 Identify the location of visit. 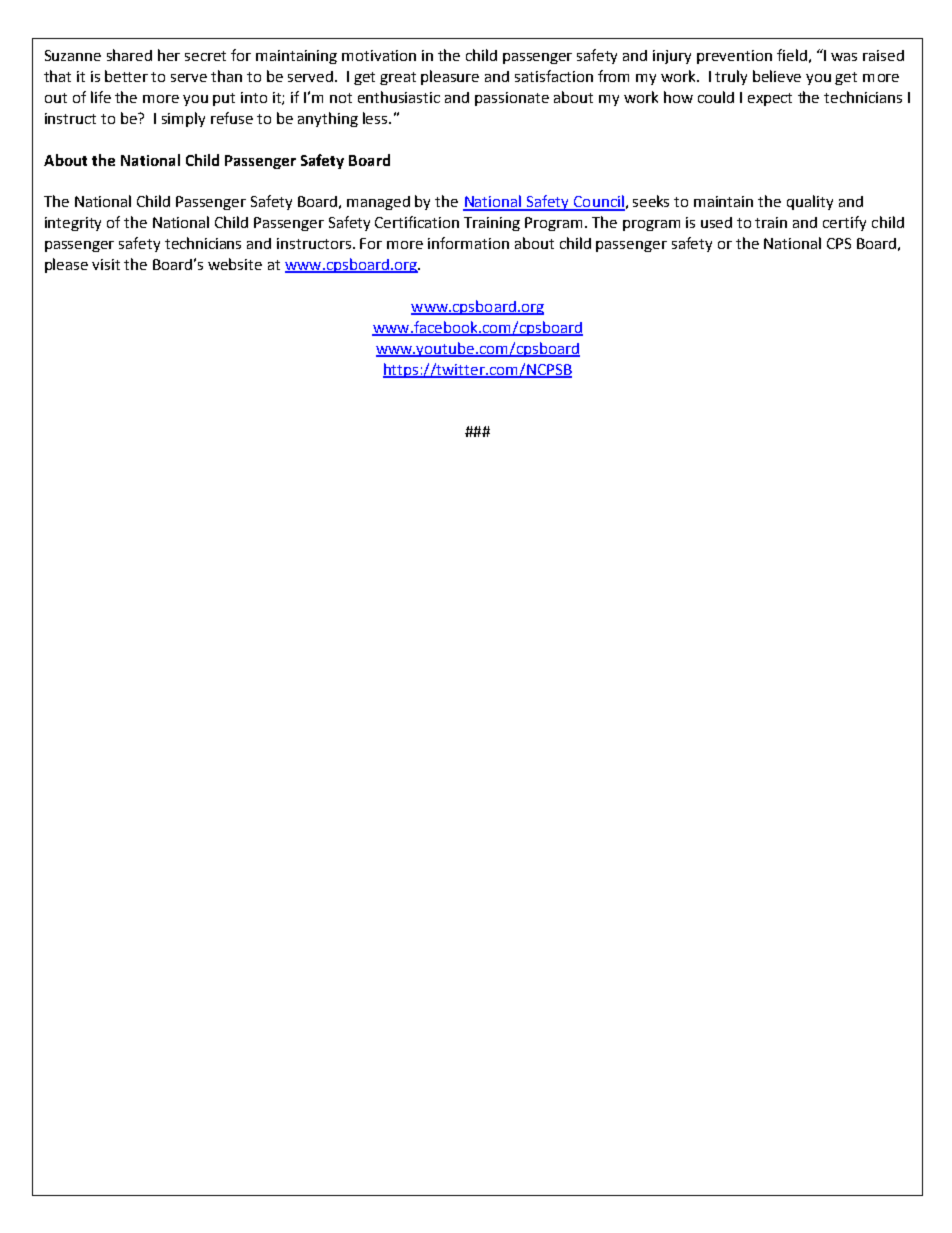
(106, 264).
